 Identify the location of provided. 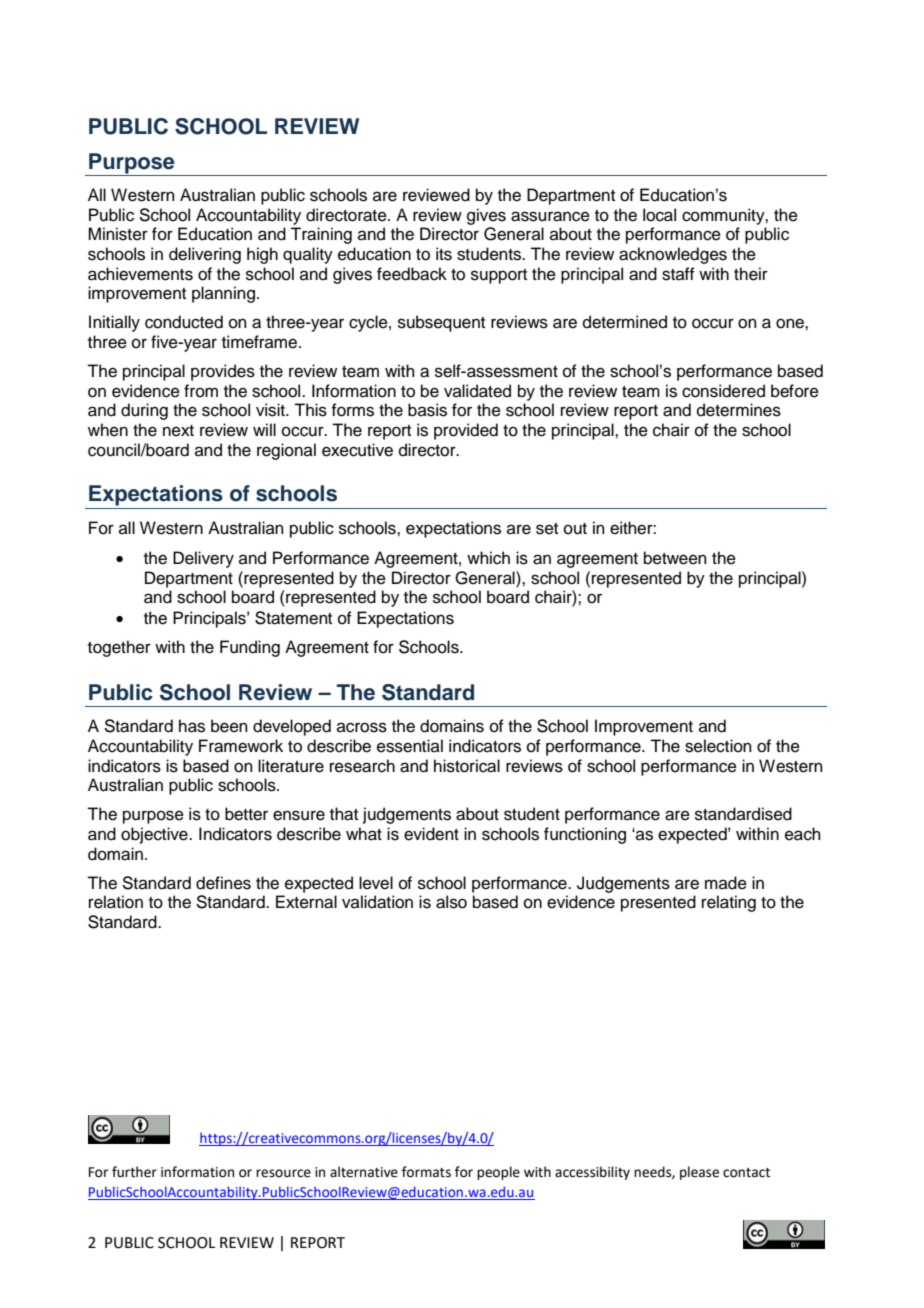
(466, 431).
